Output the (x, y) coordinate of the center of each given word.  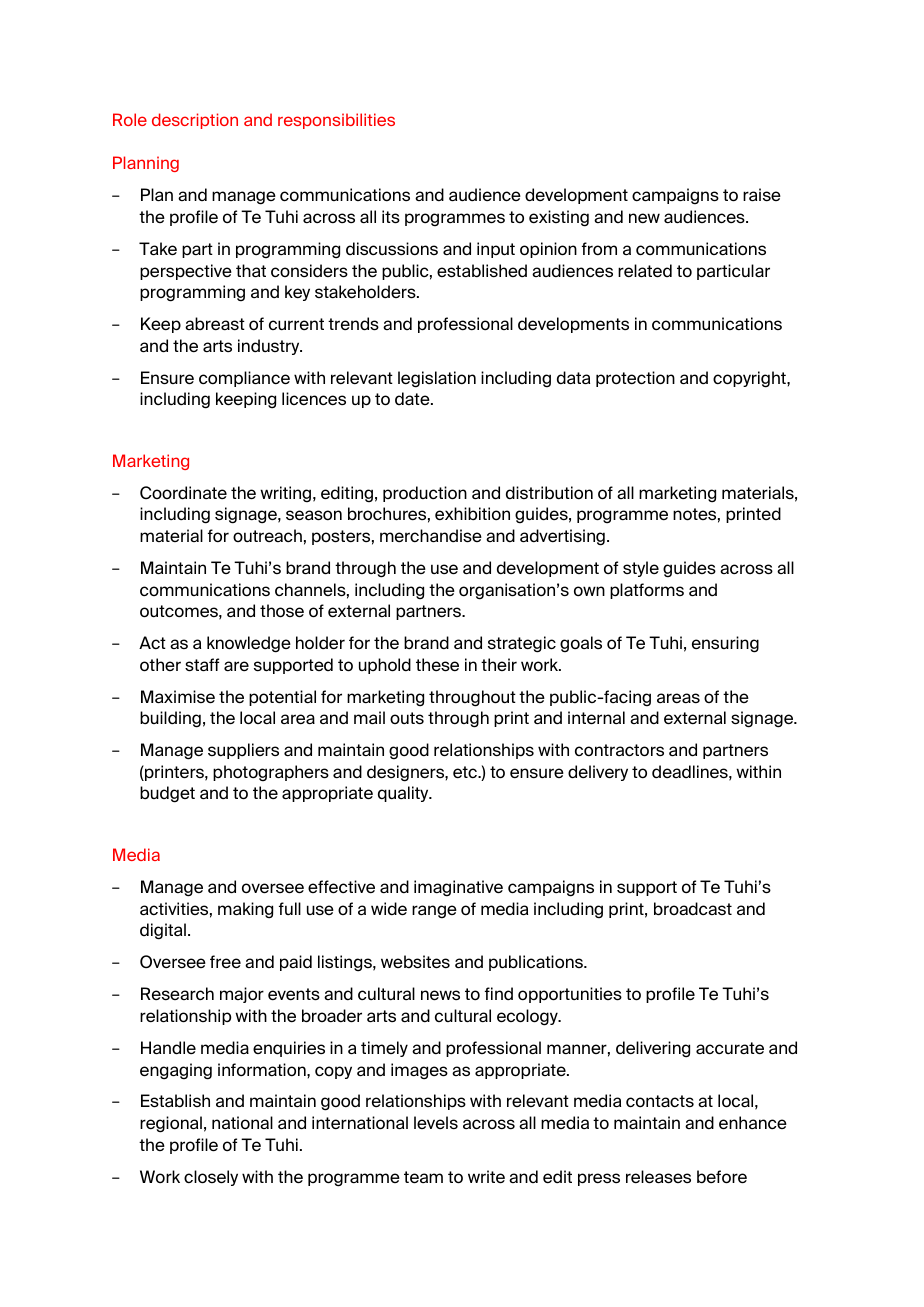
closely (211, 1178)
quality (404, 794)
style (641, 569)
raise (762, 195)
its (391, 217)
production (425, 494)
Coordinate (183, 493)
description (195, 121)
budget (167, 794)
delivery (598, 773)
